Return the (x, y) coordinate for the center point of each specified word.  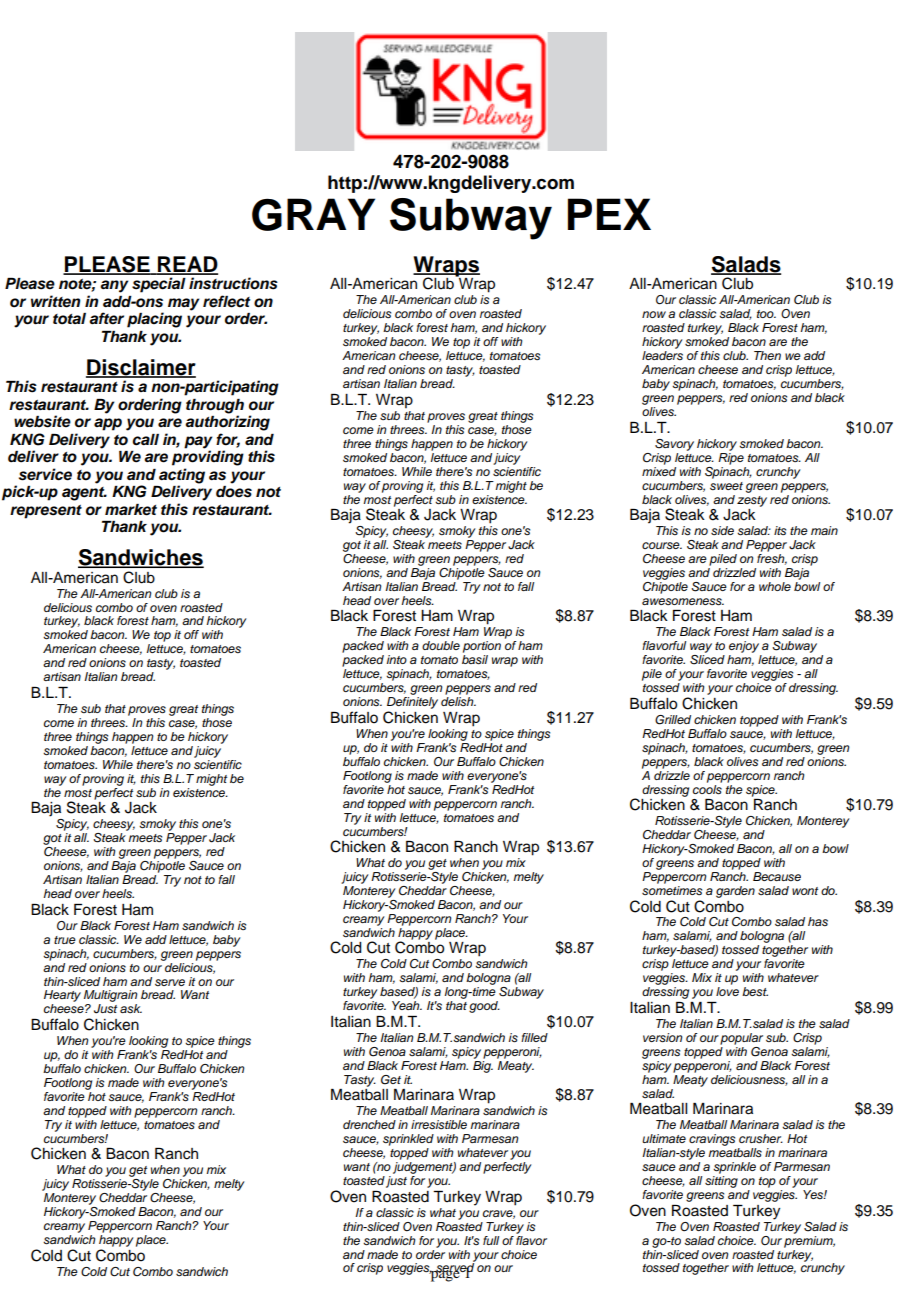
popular (741, 1039)
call (146, 440)
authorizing (227, 423)
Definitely (412, 703)
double (441, 645)
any (114, 286)
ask (131, 1008)
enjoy (744, 647)
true (65, 940)
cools (707, 788)
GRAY (313, 214)
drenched (369, 1124)
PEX (609, 214)
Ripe (731, 457)
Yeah (407, 1005)
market (131, 510)
